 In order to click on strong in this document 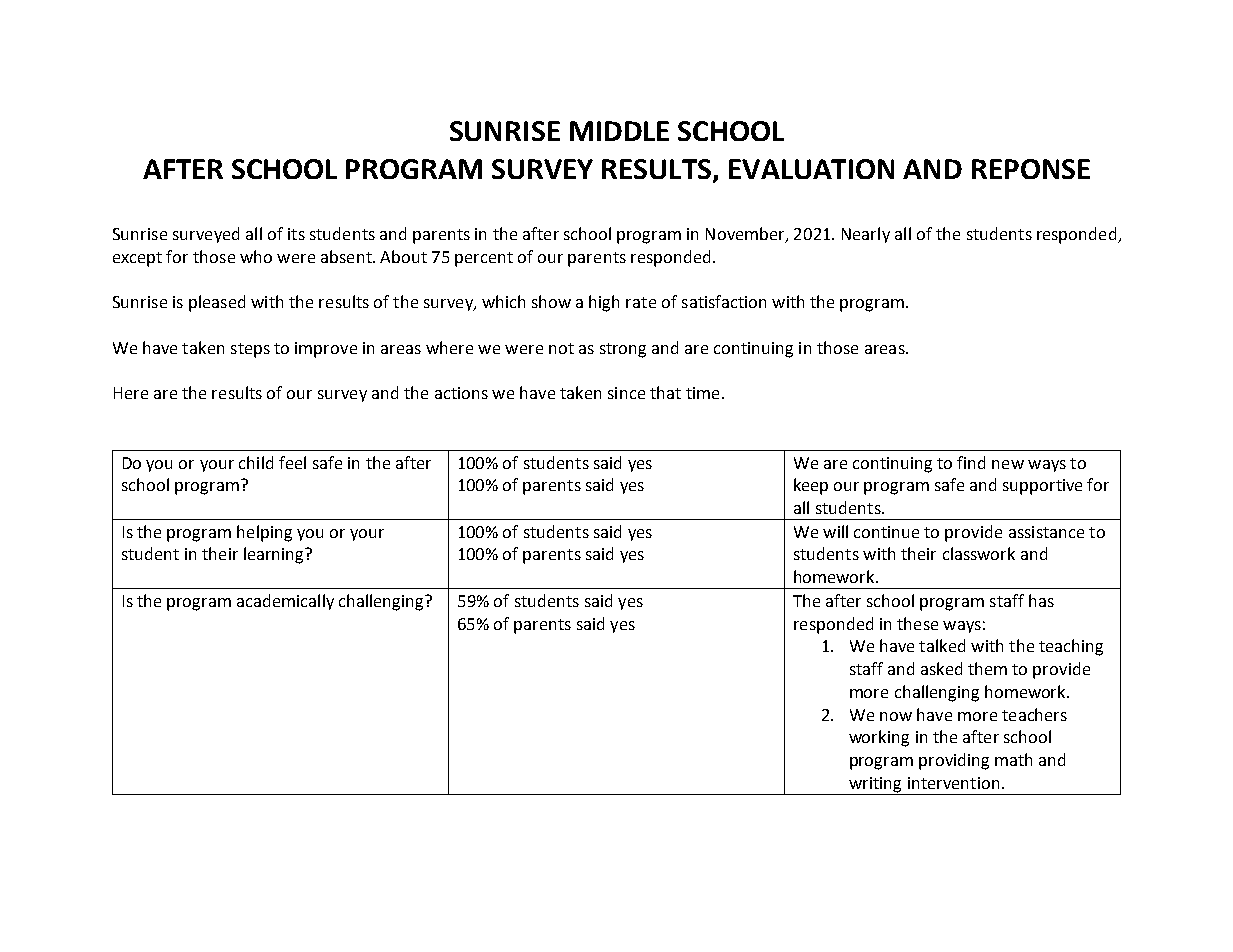, I will do `click(623, 350)`.
